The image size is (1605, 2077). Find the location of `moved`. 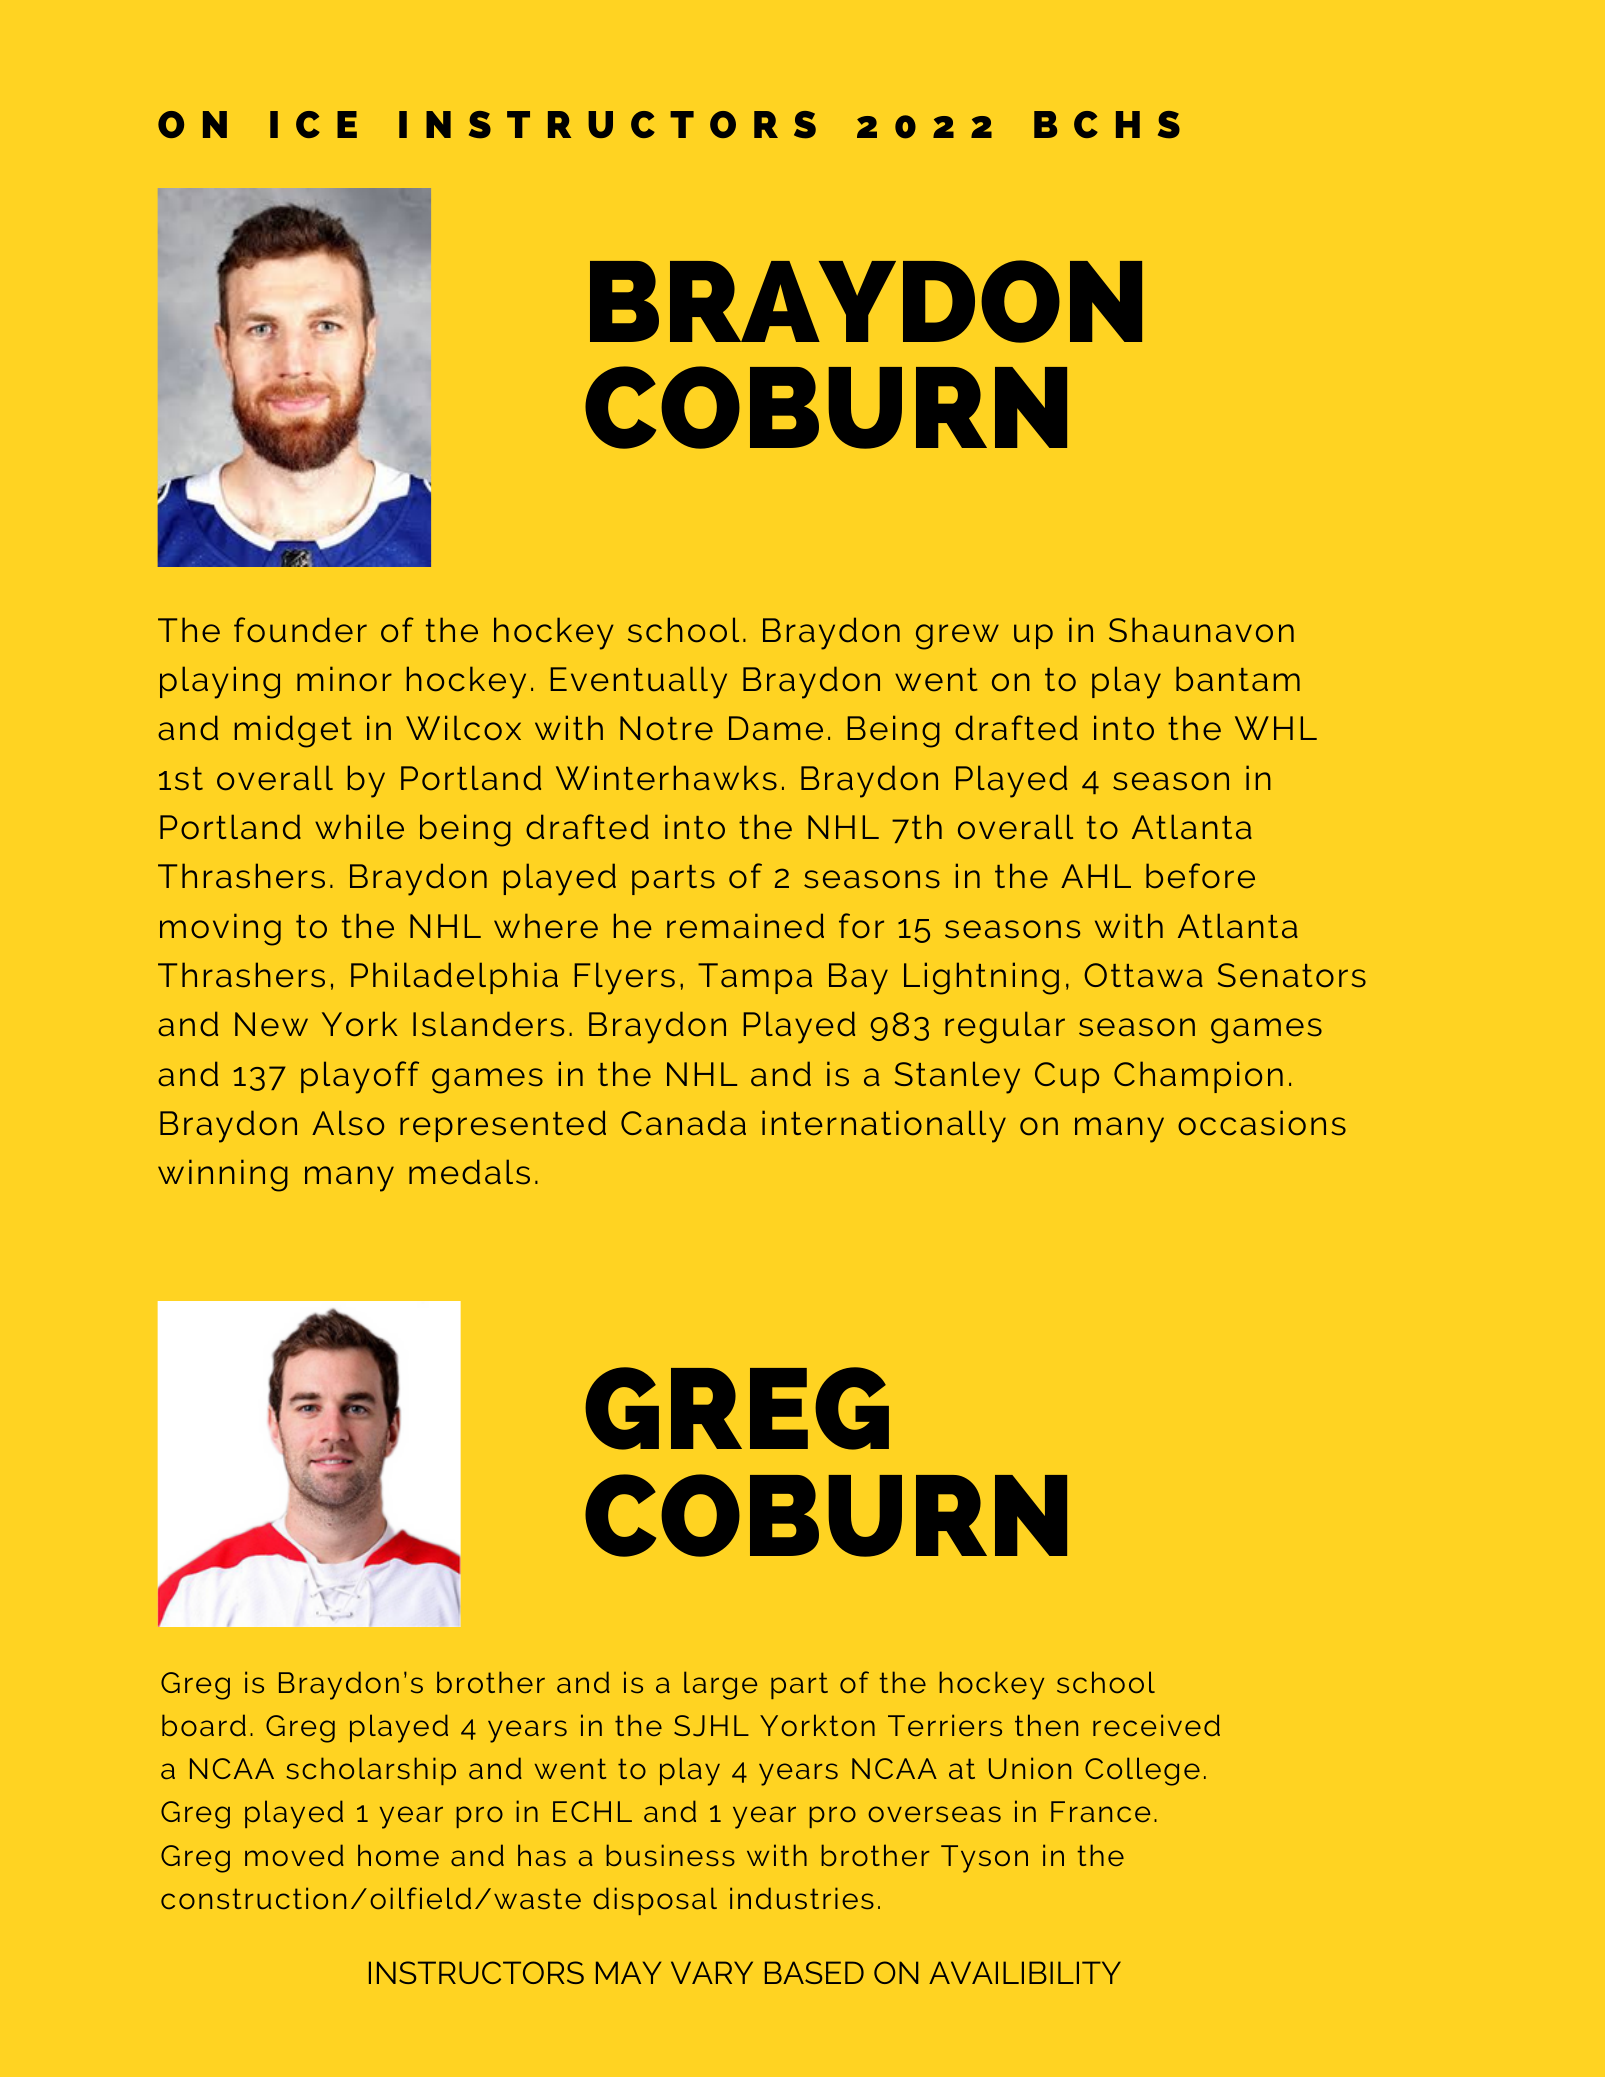

moved is located at coordinates (294, 1855).
